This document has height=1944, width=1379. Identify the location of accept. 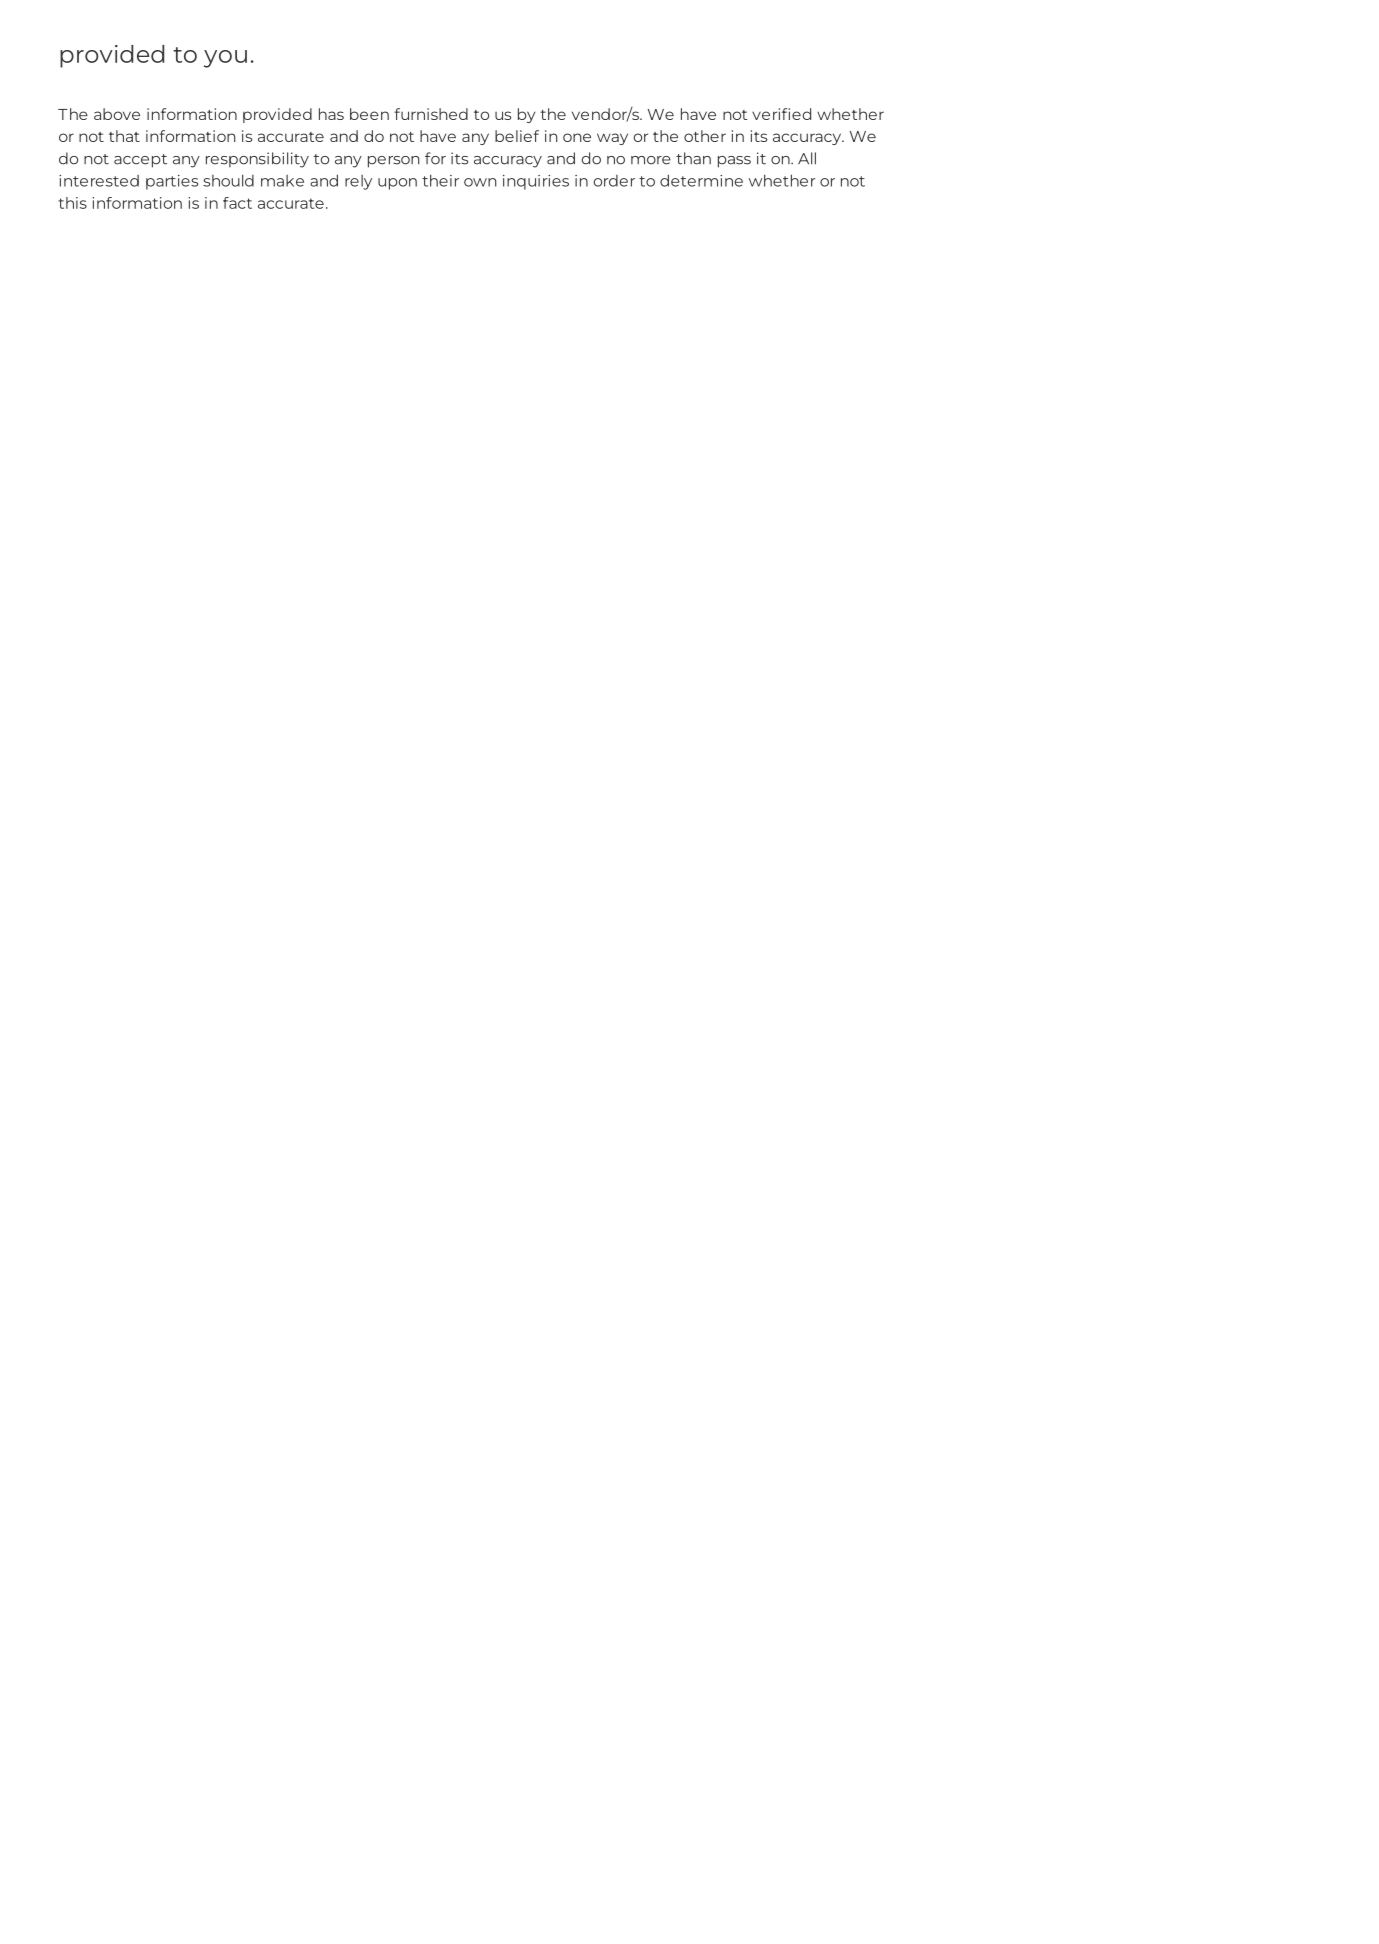
(140, 161).
